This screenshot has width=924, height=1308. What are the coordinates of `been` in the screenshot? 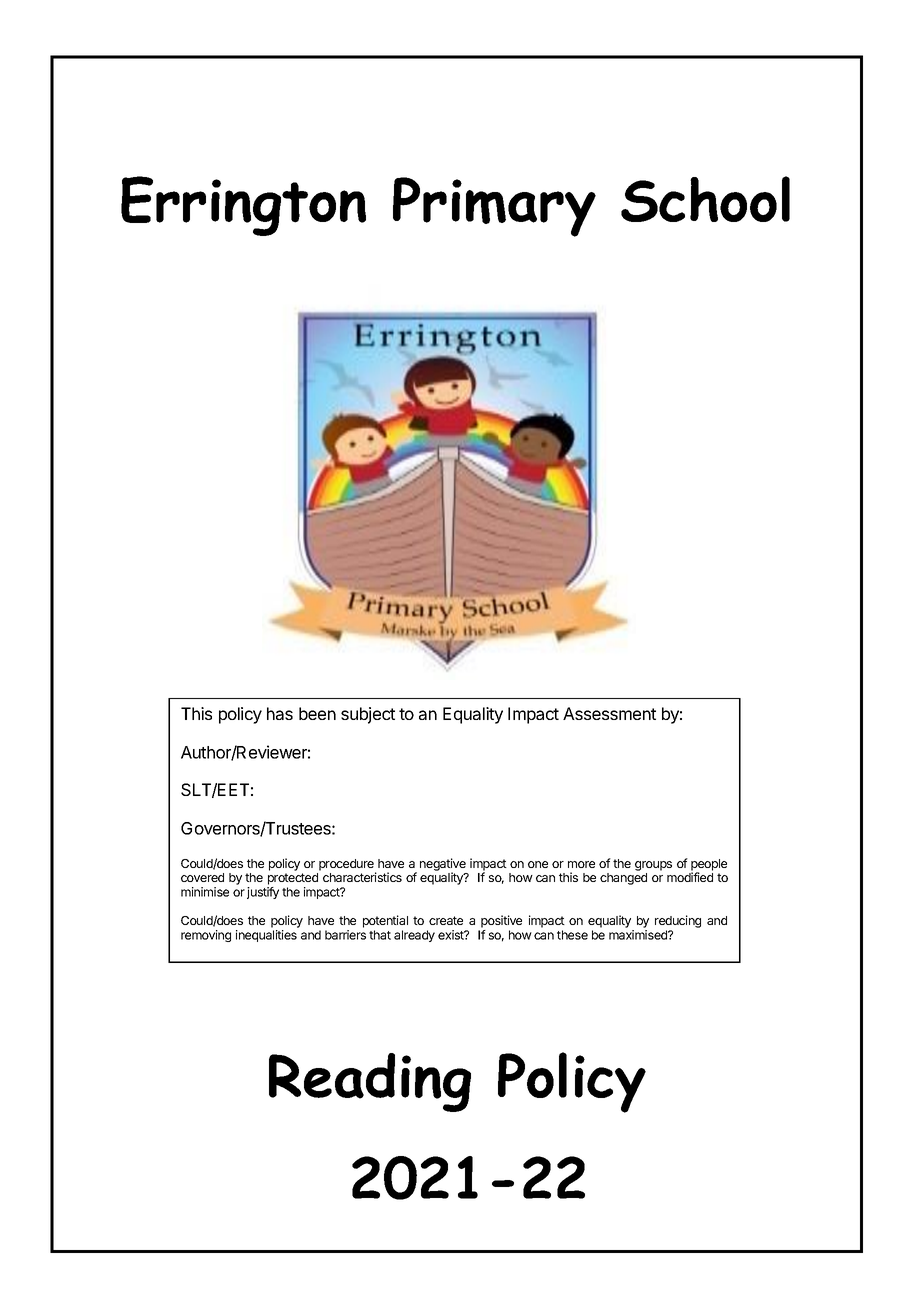 It's located at (317, 713).
